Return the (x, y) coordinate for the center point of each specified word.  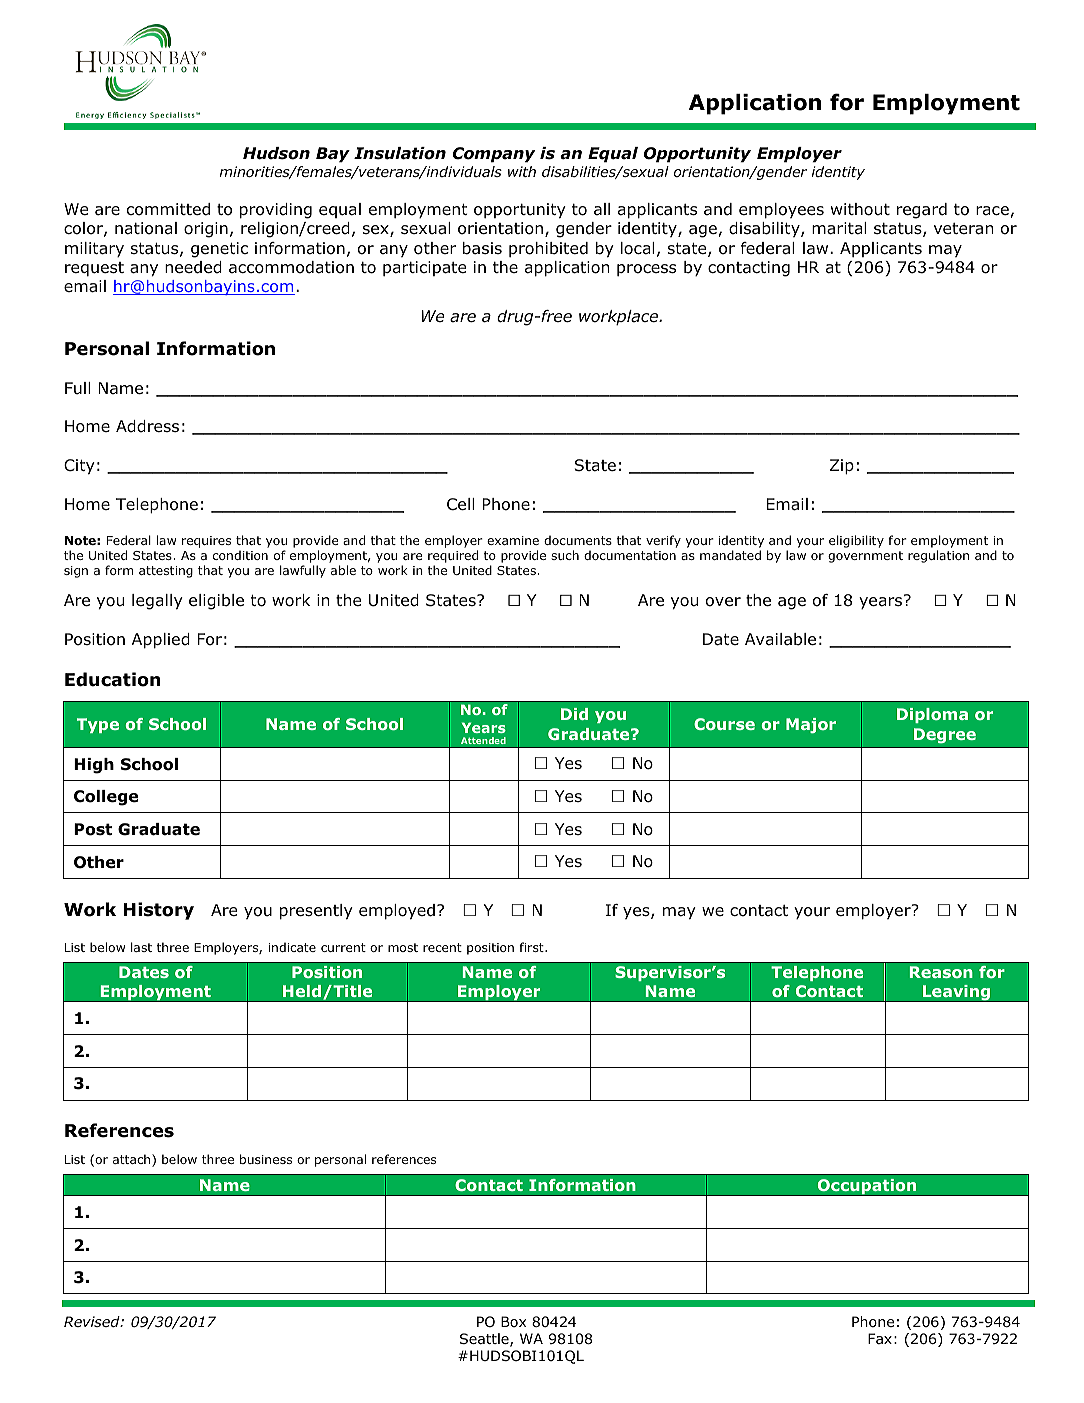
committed (168, 209)
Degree (945, 735)
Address (147, 426)
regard (922, 211)
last (141, 947)
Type (98, 725)
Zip (842, 467)
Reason (941, 972)
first (532, 947)
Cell (460, 504)
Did (574, 714)
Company (494, 155)
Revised (93, 1321)
